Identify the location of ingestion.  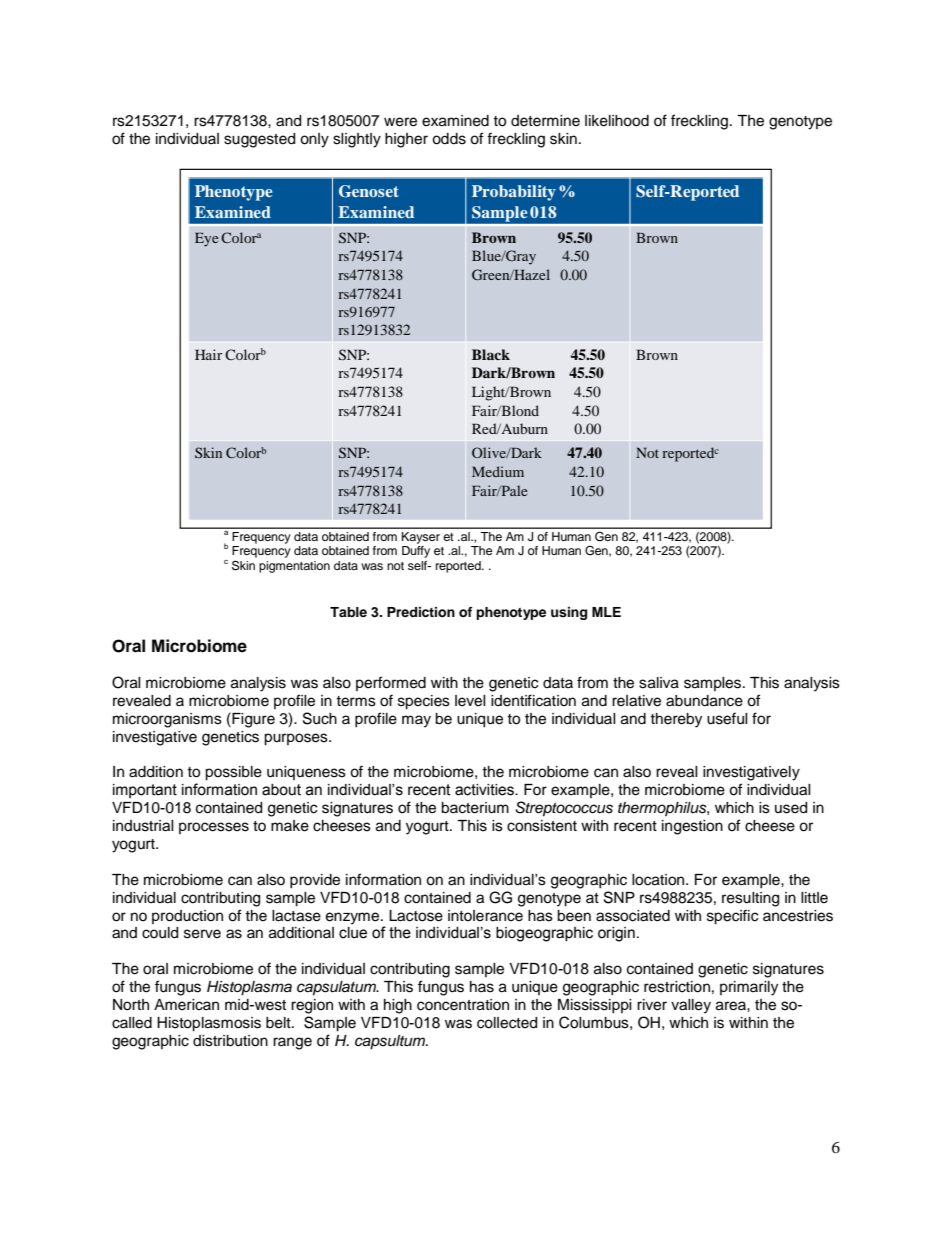
(692, 827).
